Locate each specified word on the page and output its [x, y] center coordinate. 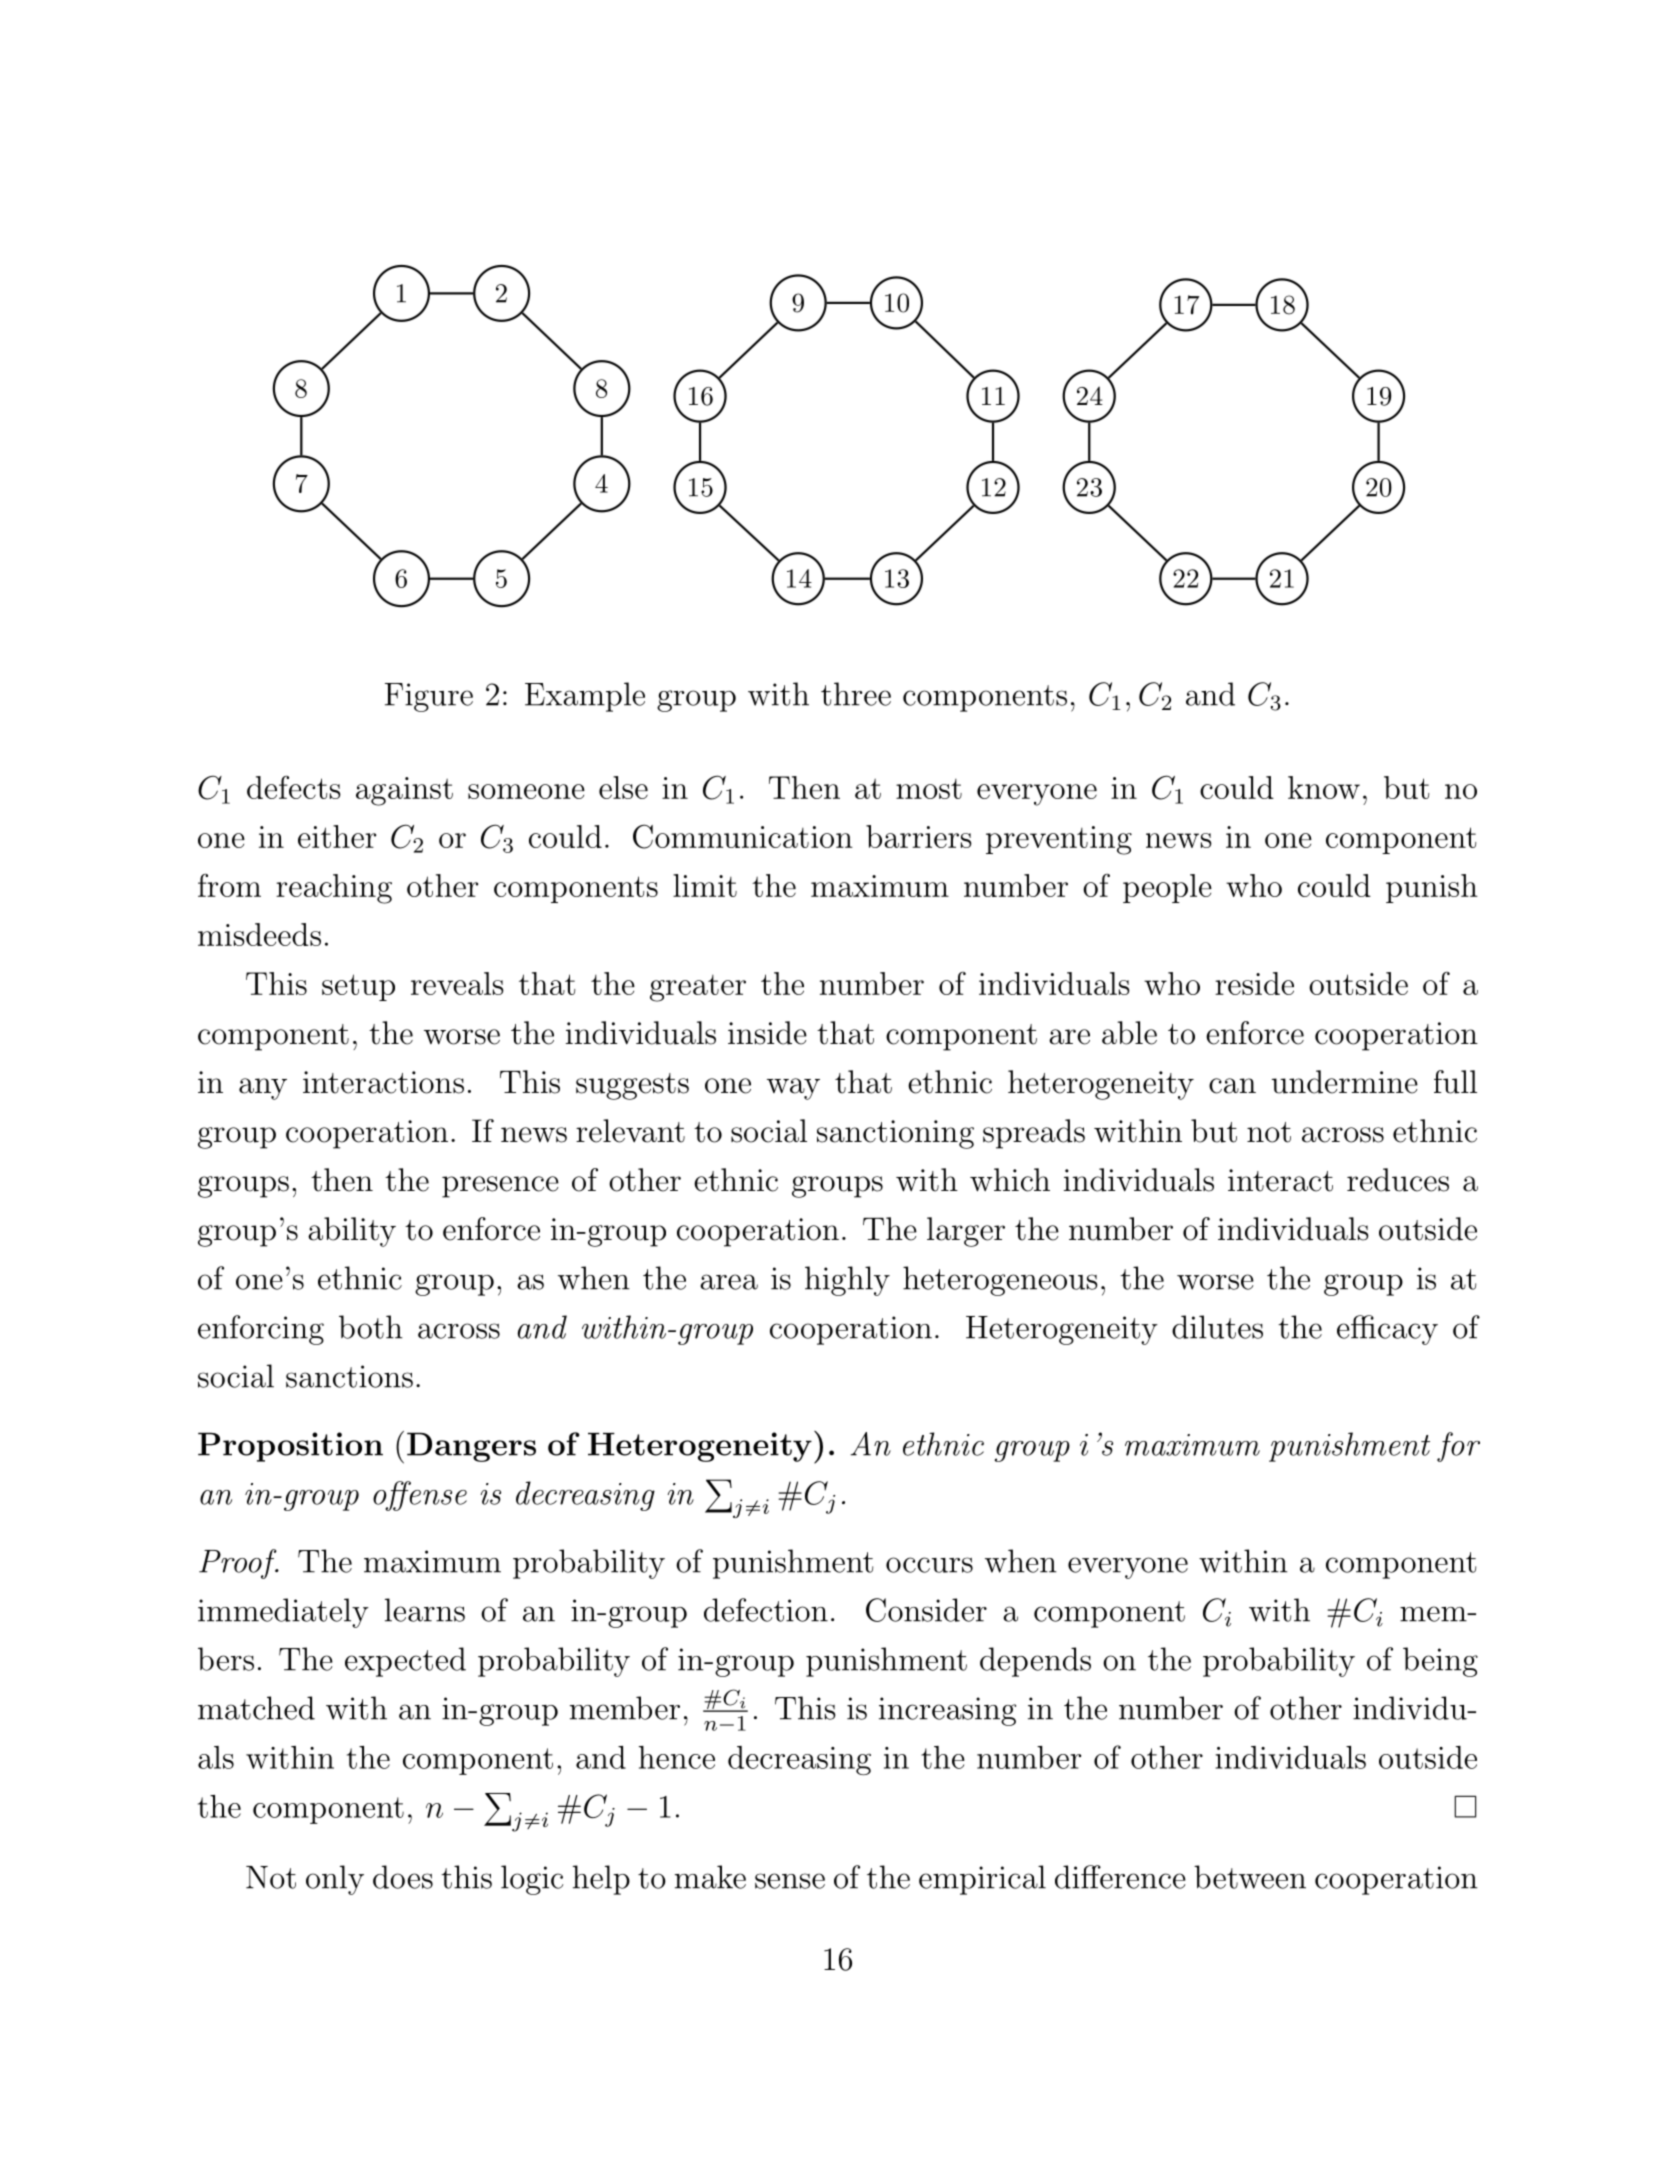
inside [767, 1033]
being [1440, 1662]
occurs [929, 1565]
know [1324, 787]
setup [358, 987]
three [856, 694]
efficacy [1387, 1330]
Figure [429, 697]
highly [847, 1281]
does [403, 1877]
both [371, 1327]
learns [425, 1610]
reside [1254, 983]
